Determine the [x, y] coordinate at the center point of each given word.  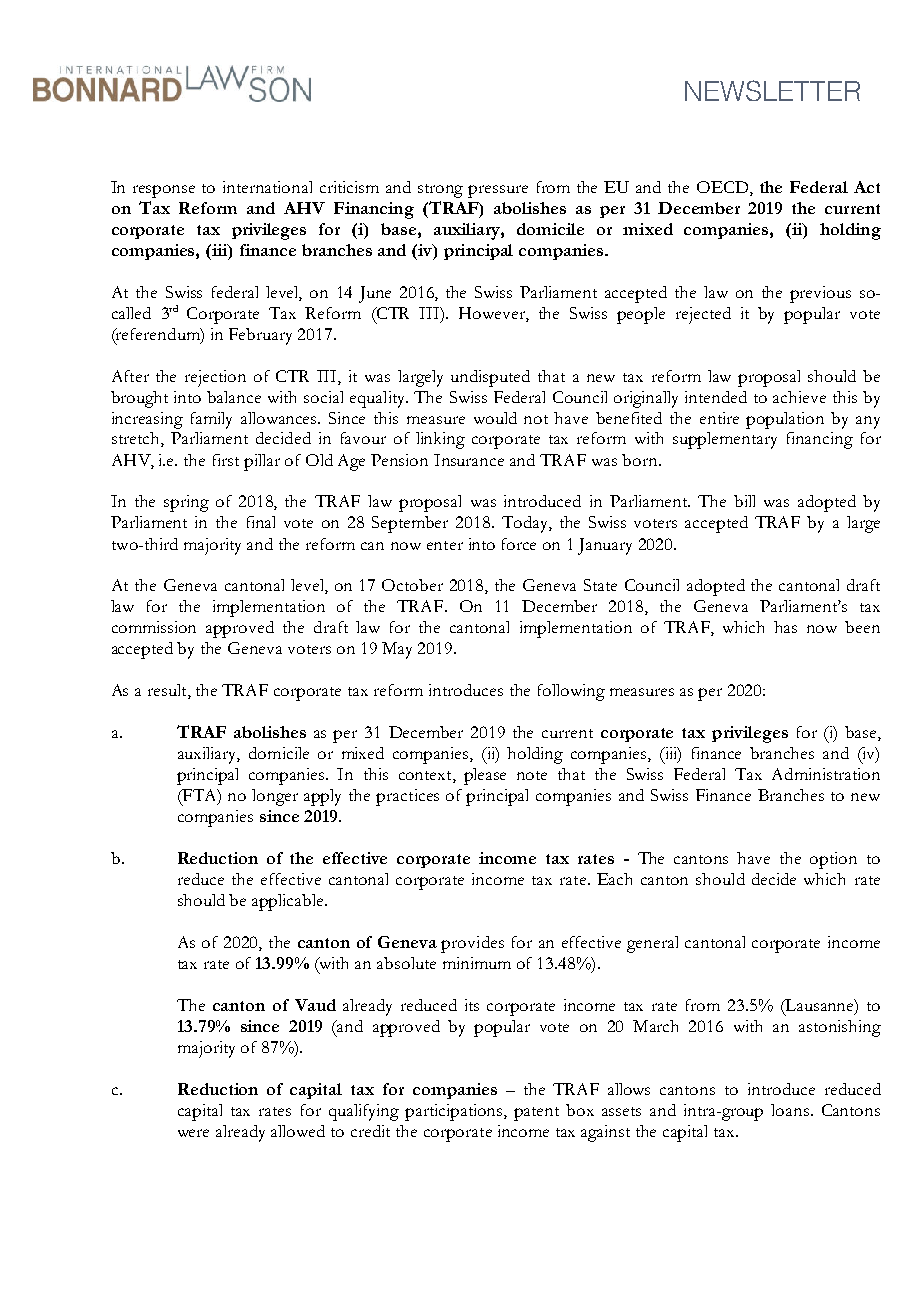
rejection [215, 378]
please [485, 776]
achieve [799, 397]
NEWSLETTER [772, 90]
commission [154, 627]
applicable [289, 902]
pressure [498, 191]
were [193, 1133]
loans [790, 1110]
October [412, 585]
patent [536, 1114]
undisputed [490, 378]
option [833, 860]
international [267, 187]
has [785, 627]
